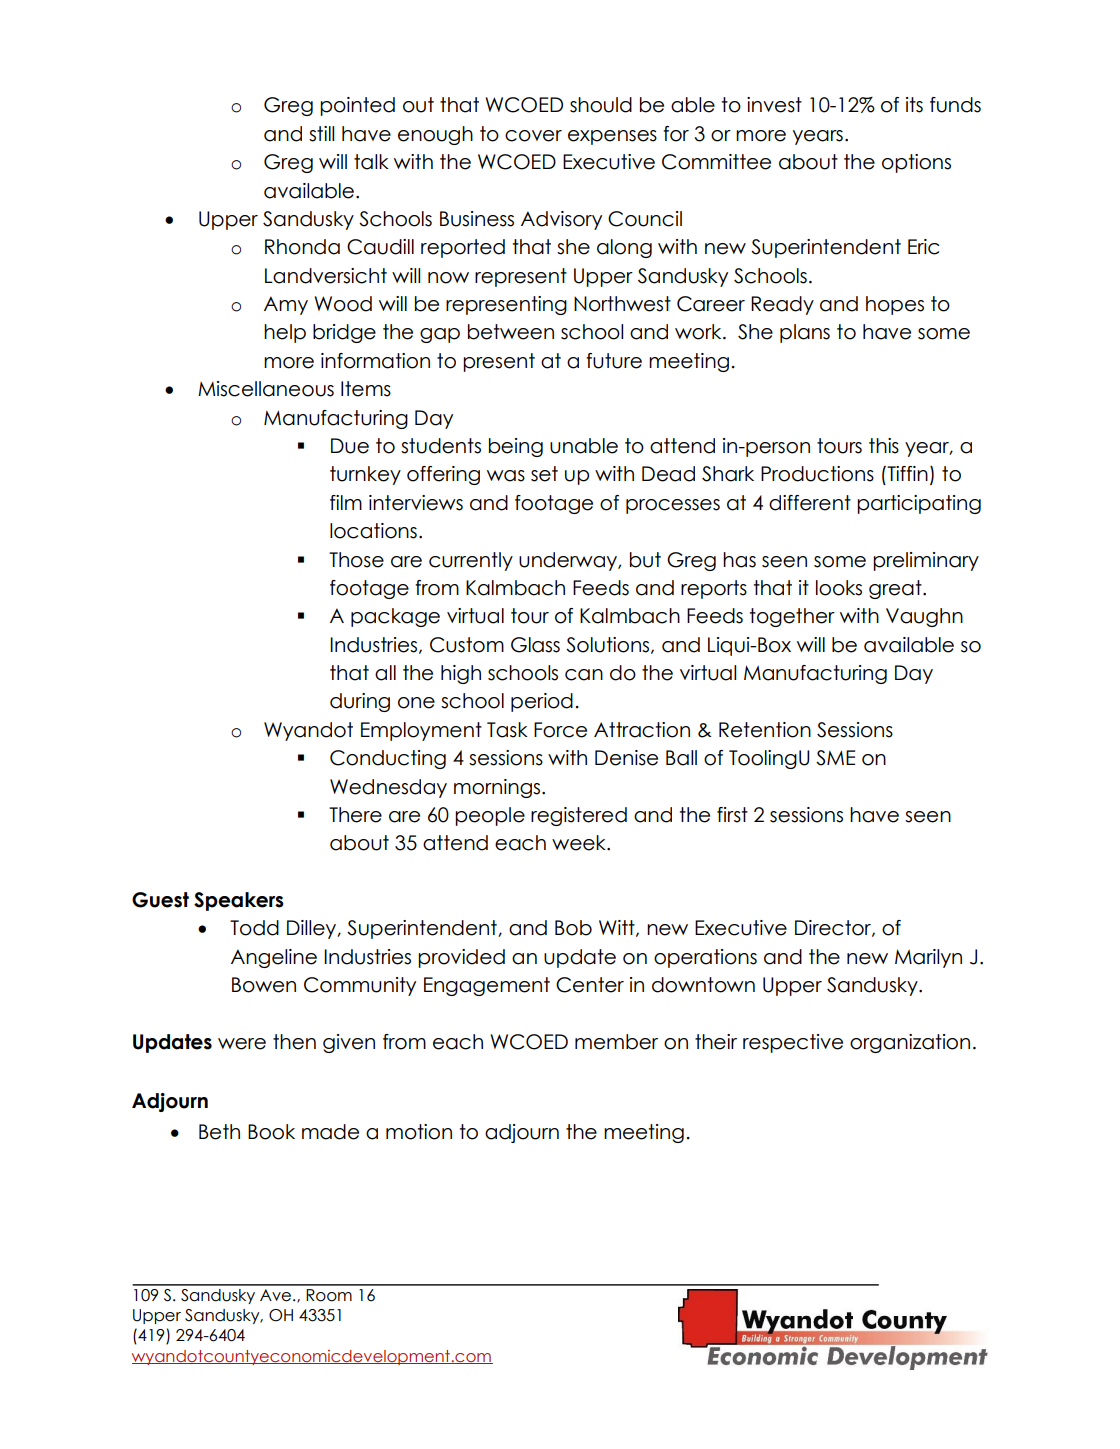 The height and width of the screenshot is (1449, 1120). I want to click on cover, so click(533, 136).
